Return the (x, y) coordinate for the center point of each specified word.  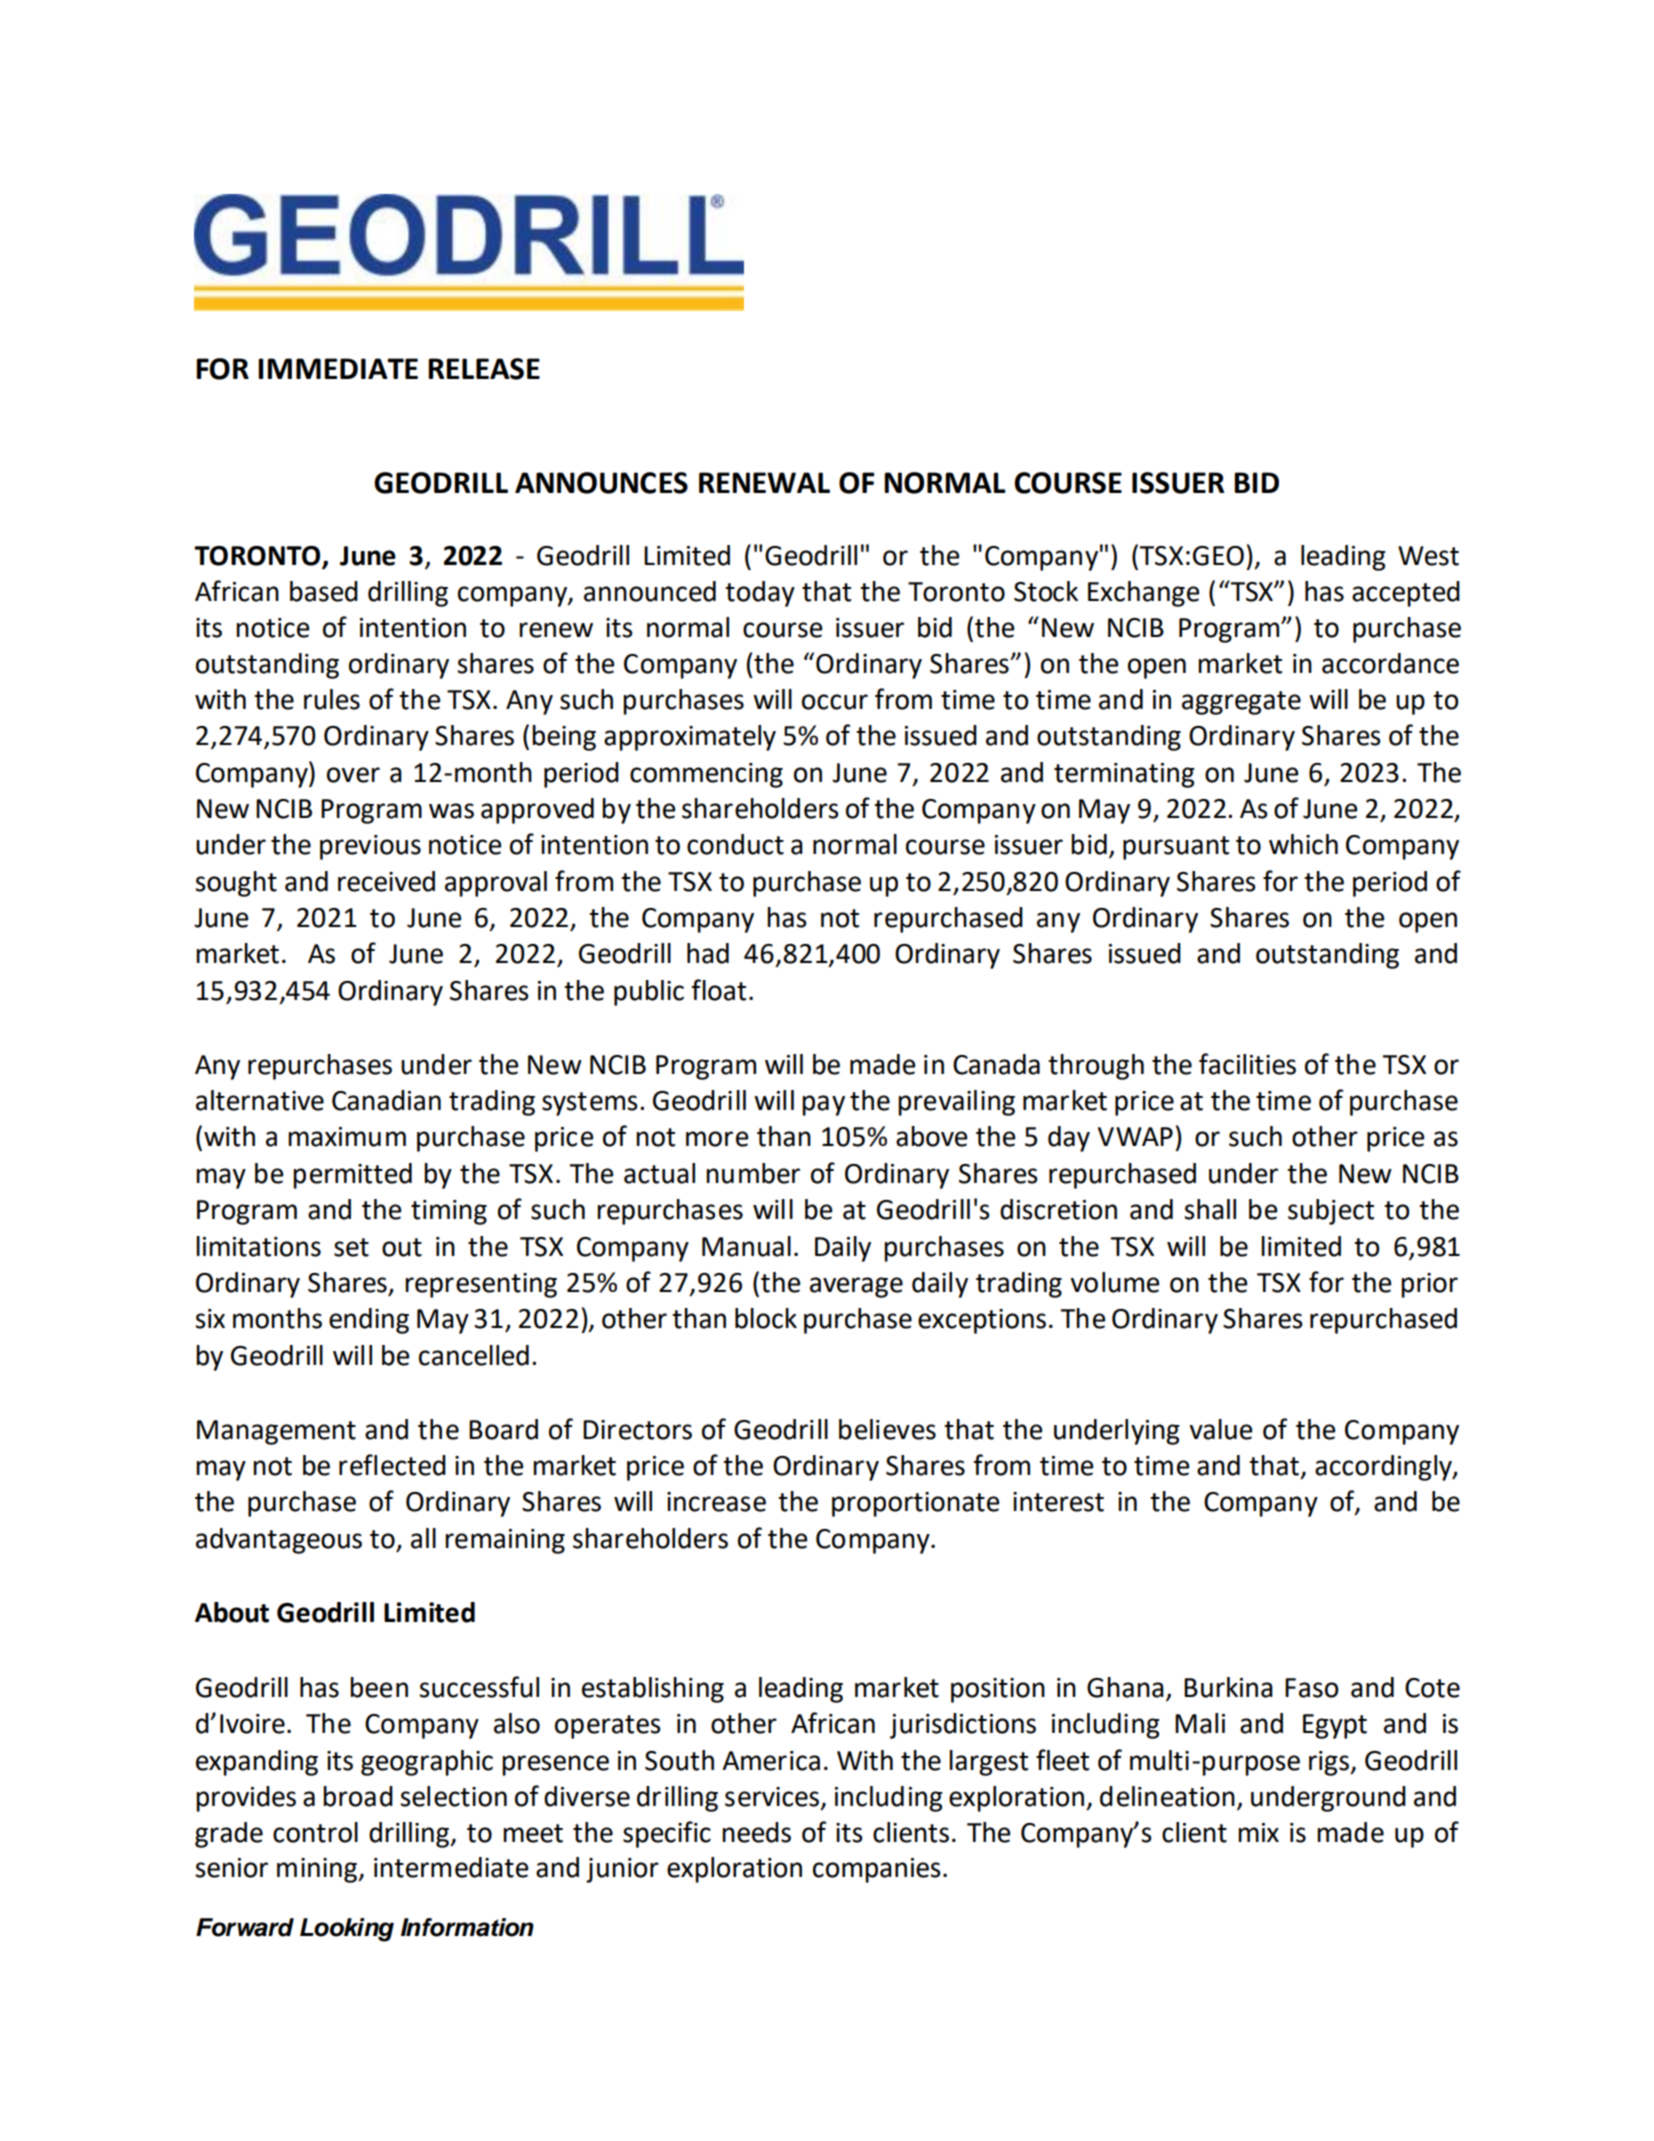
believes (887, 1429)
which (1303, 844)
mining (318, 1870)
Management (276, 1432)
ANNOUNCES (601, 483)
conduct (735, 844)
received (386, 881)
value (1220, 1429)
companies (877, 1870)
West (1428, 556)
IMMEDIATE (338, 368)
